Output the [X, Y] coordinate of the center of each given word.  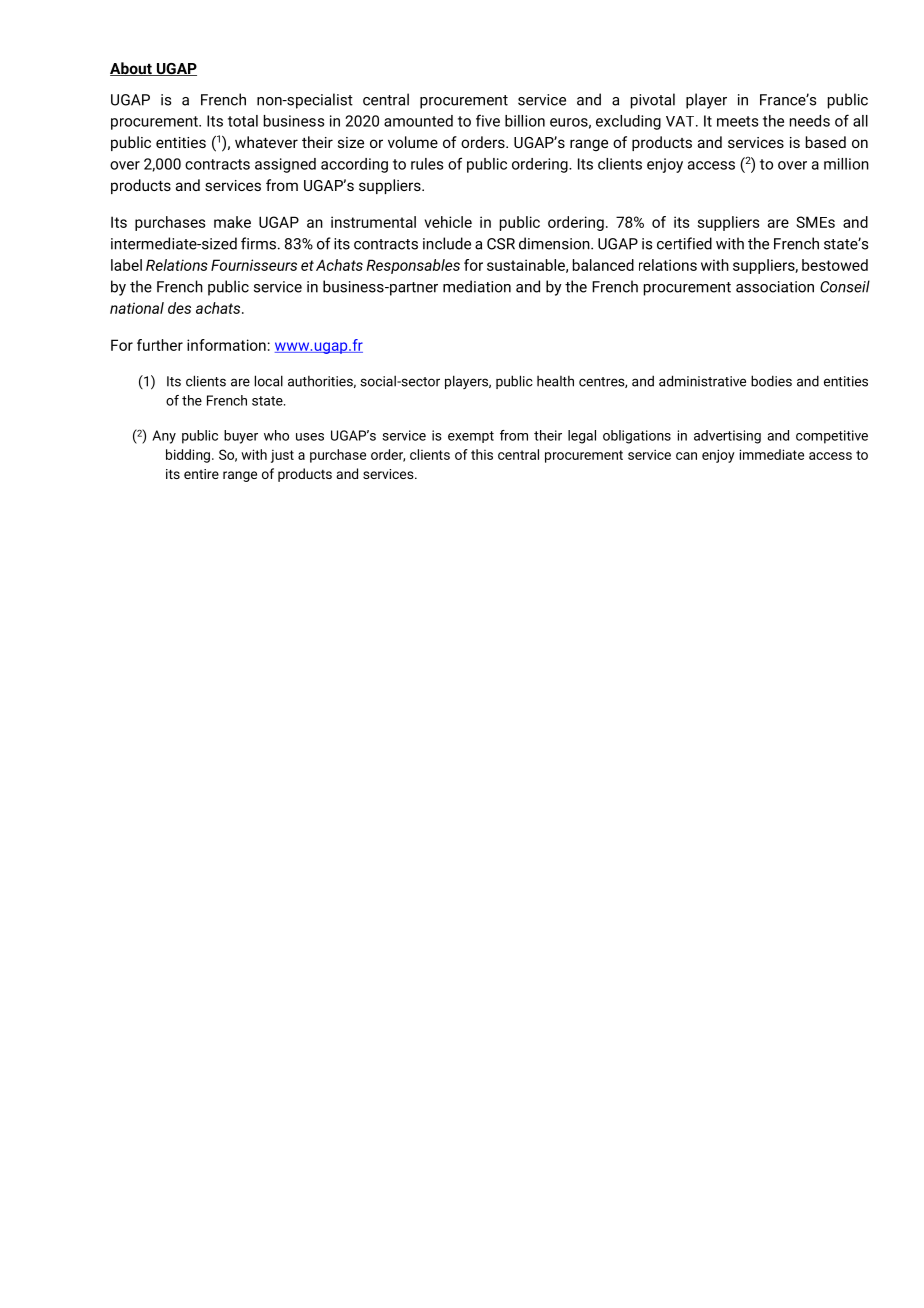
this [482, 454]
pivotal [653, 101]
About [132, 69]
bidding [188, 456]
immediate [771, 454]
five [488, 120]
